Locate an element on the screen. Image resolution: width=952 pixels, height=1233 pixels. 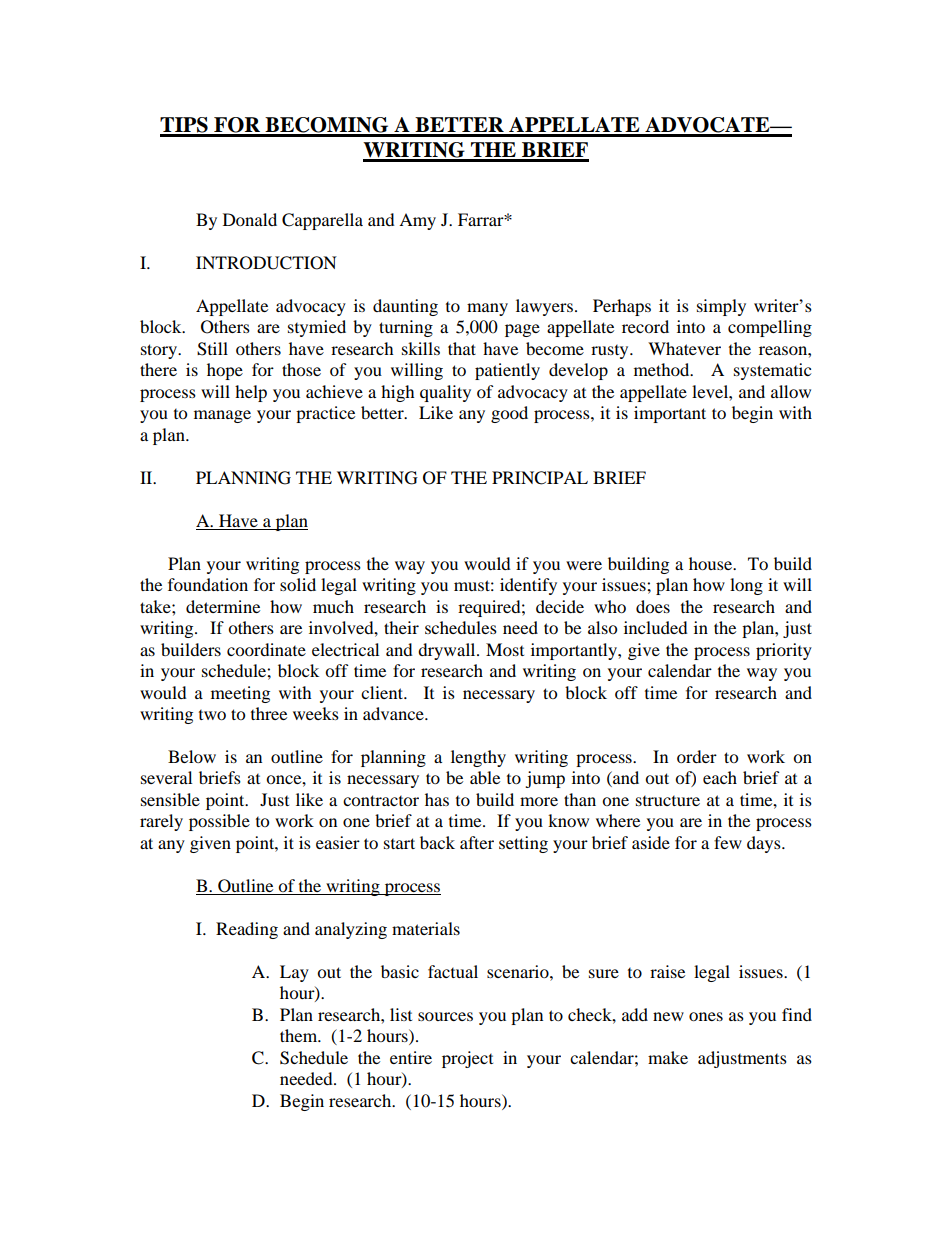
them is located at coordinates (300, 1035).
